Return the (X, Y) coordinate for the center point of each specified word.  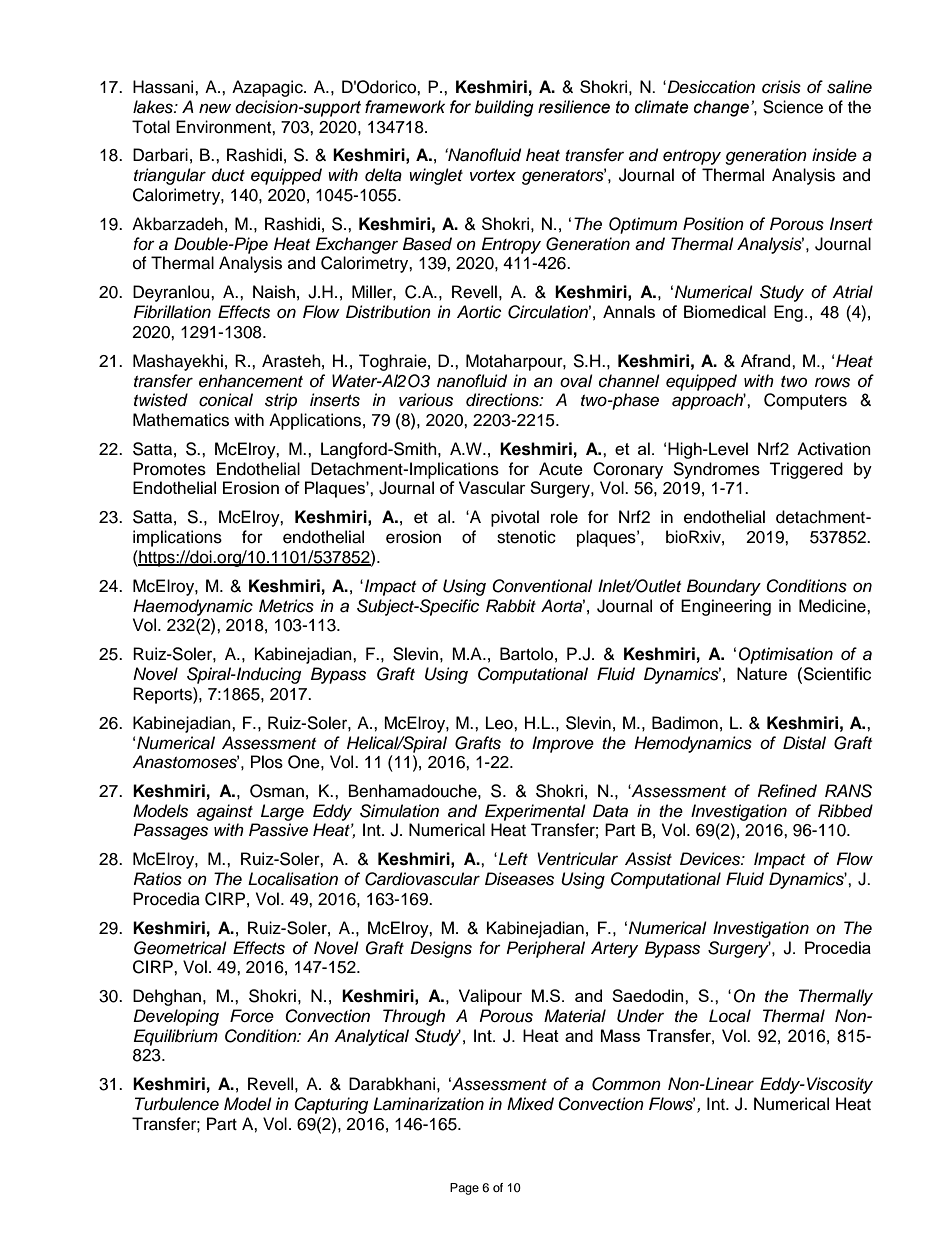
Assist (648, 859)
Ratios (158, 879)
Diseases (519, 879)
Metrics (286, 606)
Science (793, 107)
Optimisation (786, 655)
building (504, 108)
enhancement (251, 381)
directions (503, 400)
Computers (805, 401)
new (215, 108)
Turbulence (177, 1104)
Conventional (542, 586)
